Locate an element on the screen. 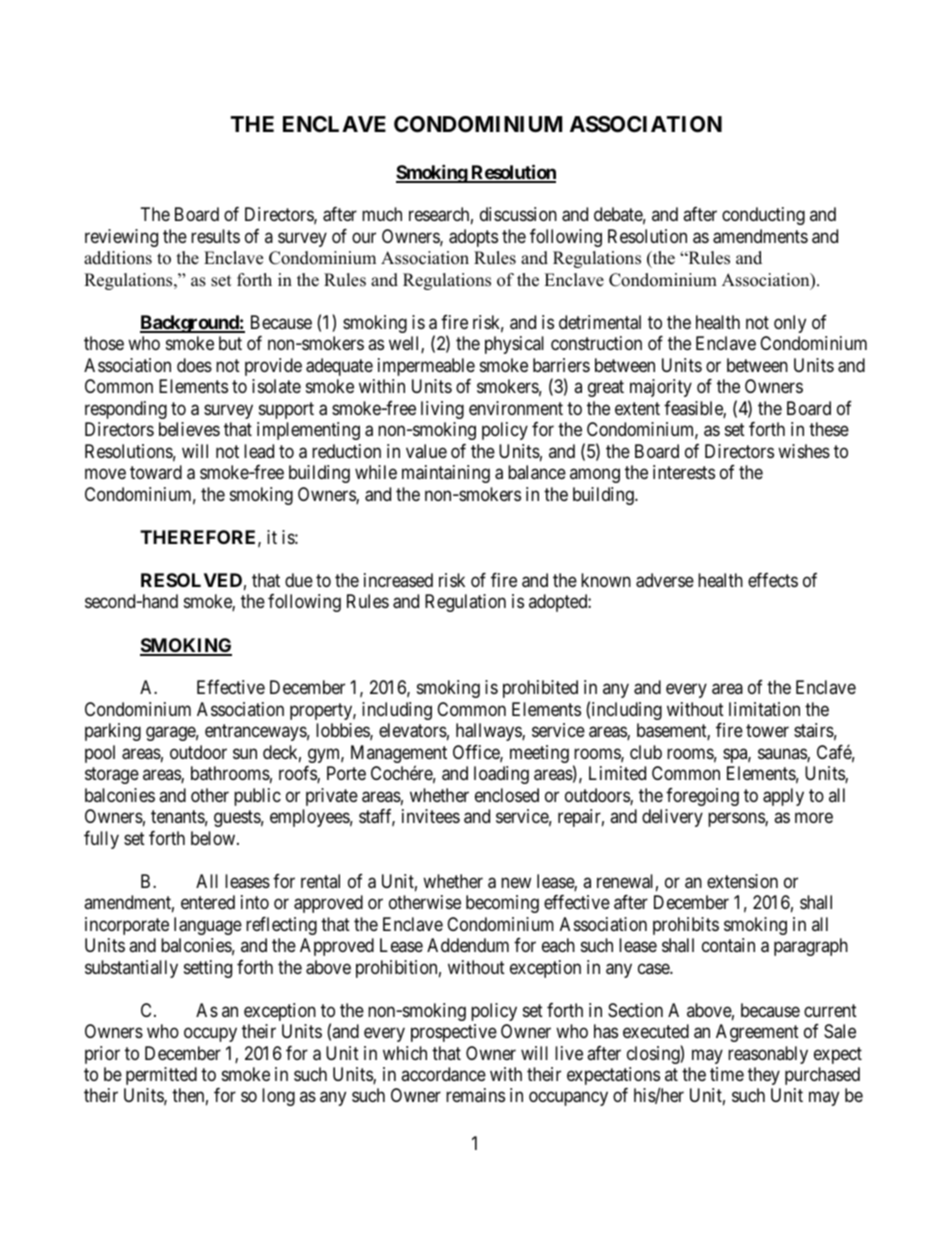 This screenshot has width=952, height=1233. wishes is located at coordinates (804, 451).
